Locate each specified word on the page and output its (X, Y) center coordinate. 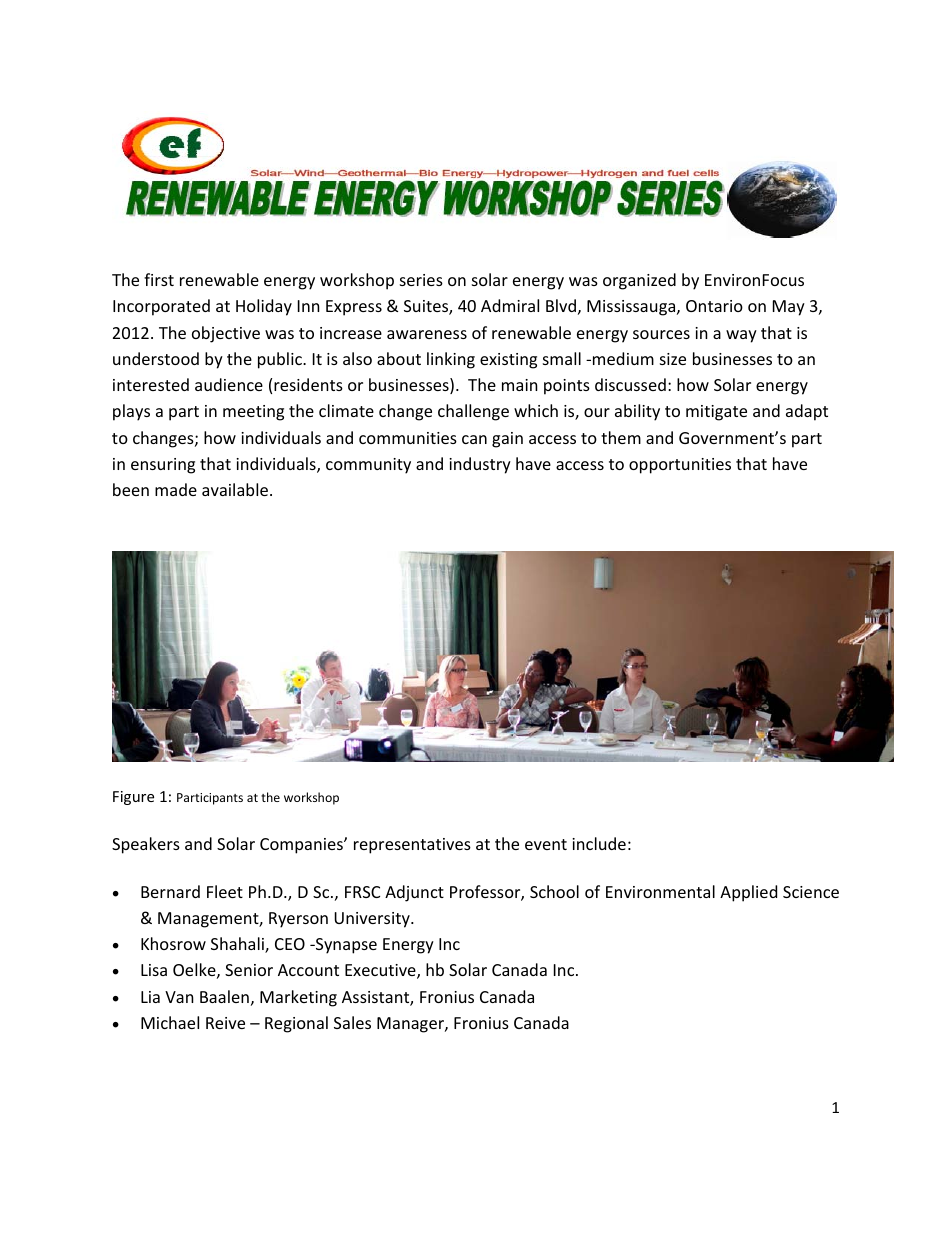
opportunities (680, 466)
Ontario (714, 306)
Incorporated (161, 307)
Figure (133, 798)
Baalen (224, 996)
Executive (381, 971)
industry (480, 465)
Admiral (510, 305)
